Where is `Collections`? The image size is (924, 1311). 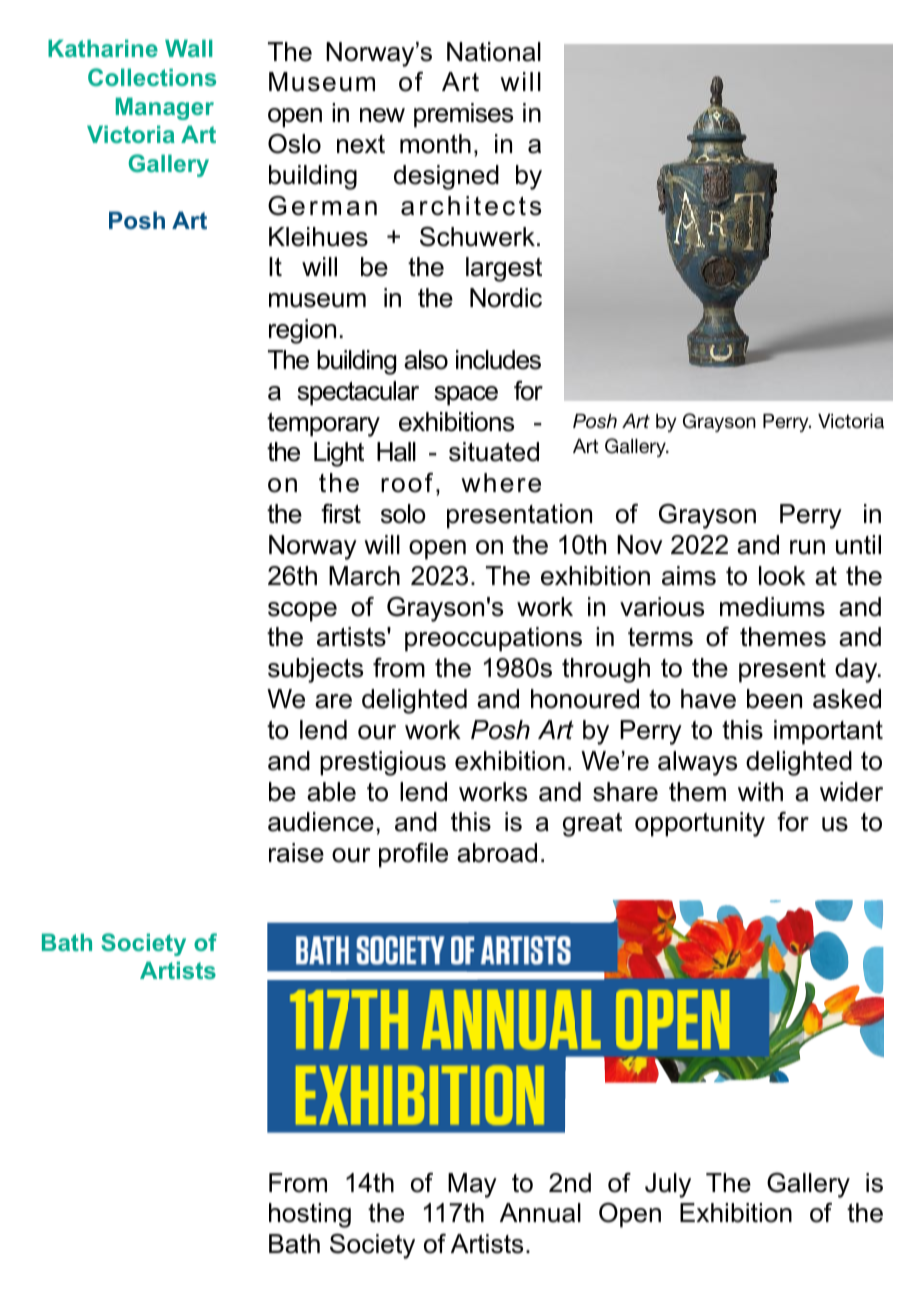
Collections is located at coordinates (152, 77).
